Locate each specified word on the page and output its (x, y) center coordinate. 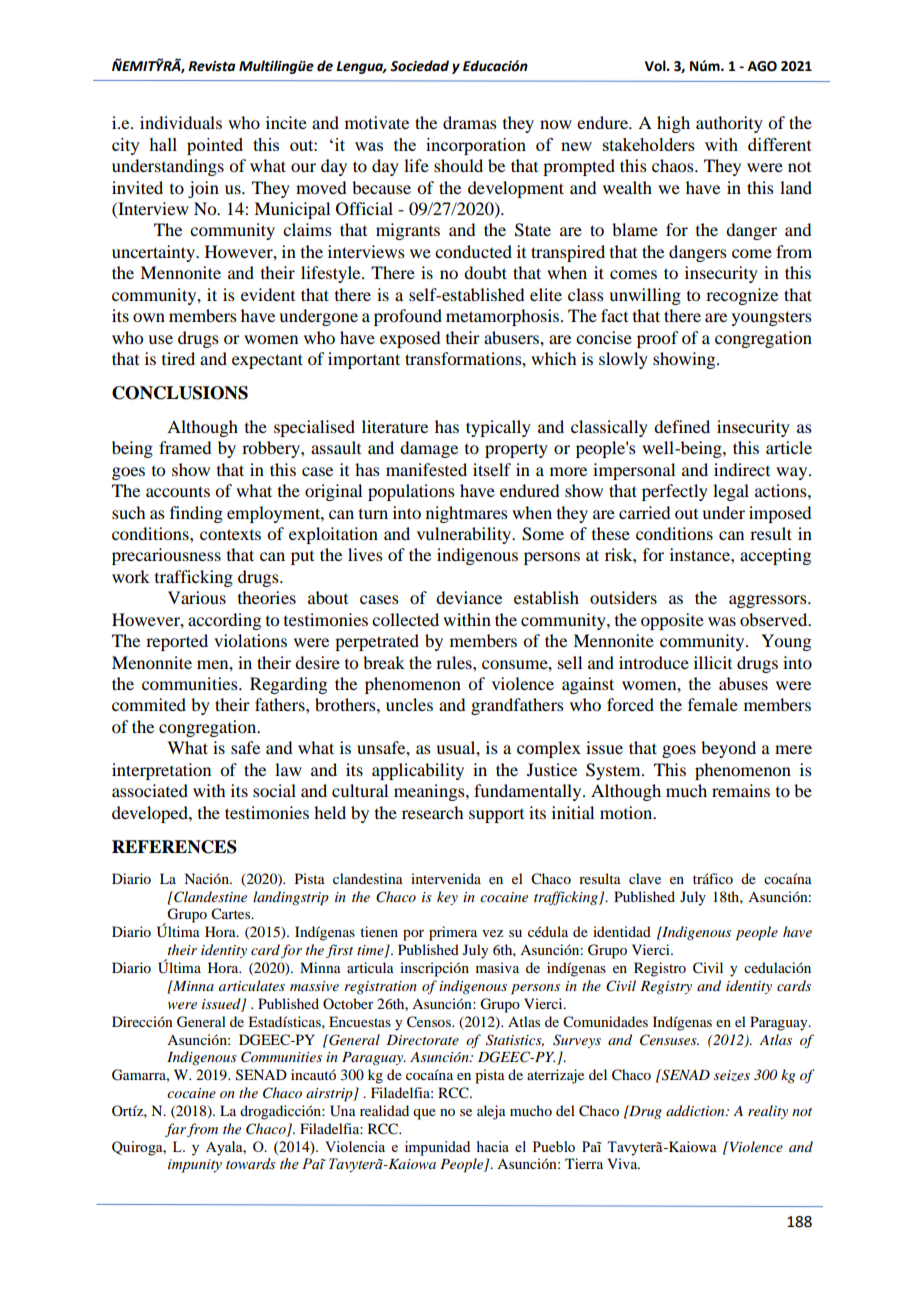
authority (729, 124)
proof (657, 339)
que (424, 1114)
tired (178, 358)
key (447, 898)
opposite (672, 621)
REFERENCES (174, 847)
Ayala (225, 1148)
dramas (470, 122)
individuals (181, 122)
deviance (469, 597)
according (224, 621)
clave (645, 878)
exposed (410, 339)
